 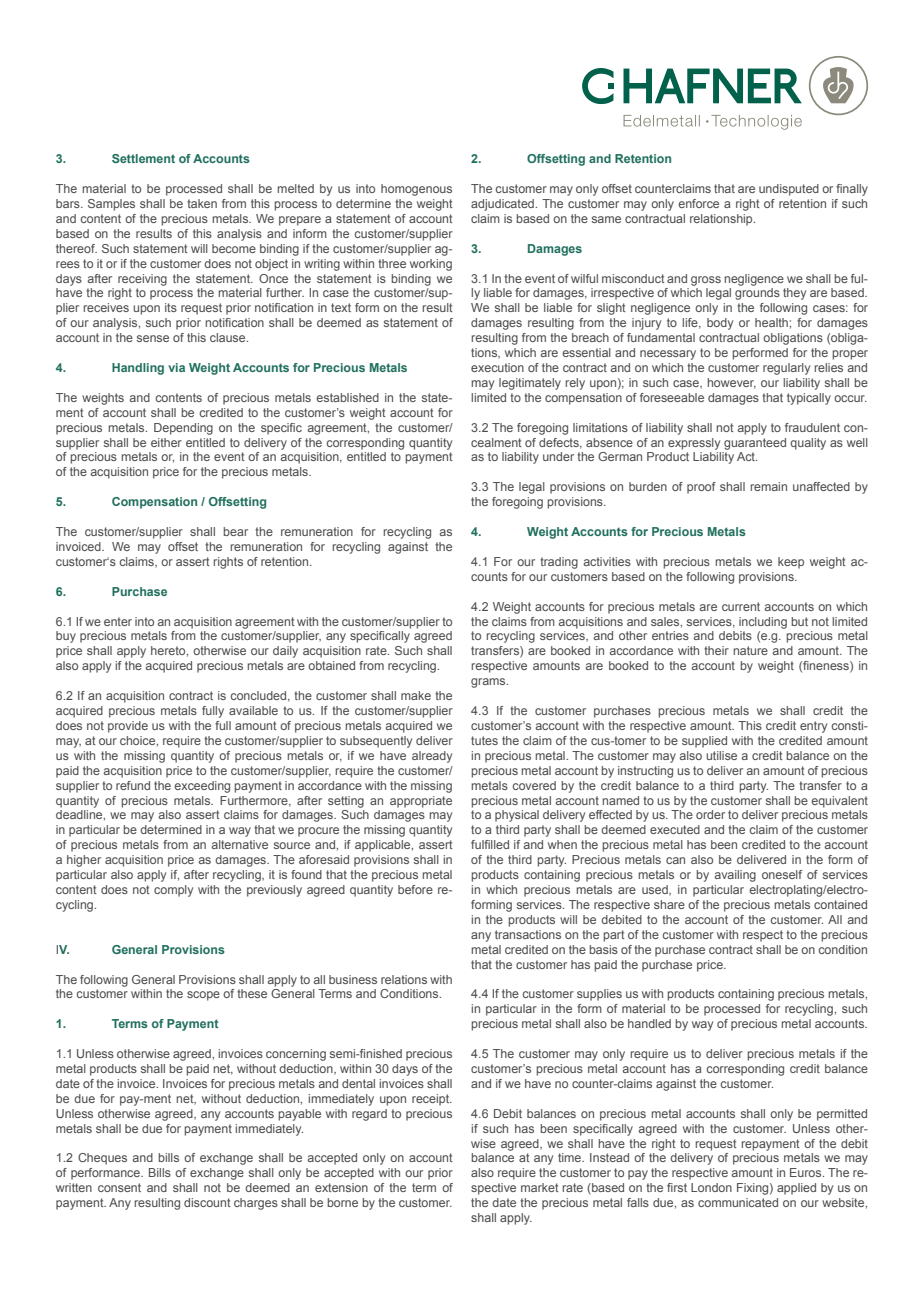 I want to click on comply, so click(x=173, y=891).
